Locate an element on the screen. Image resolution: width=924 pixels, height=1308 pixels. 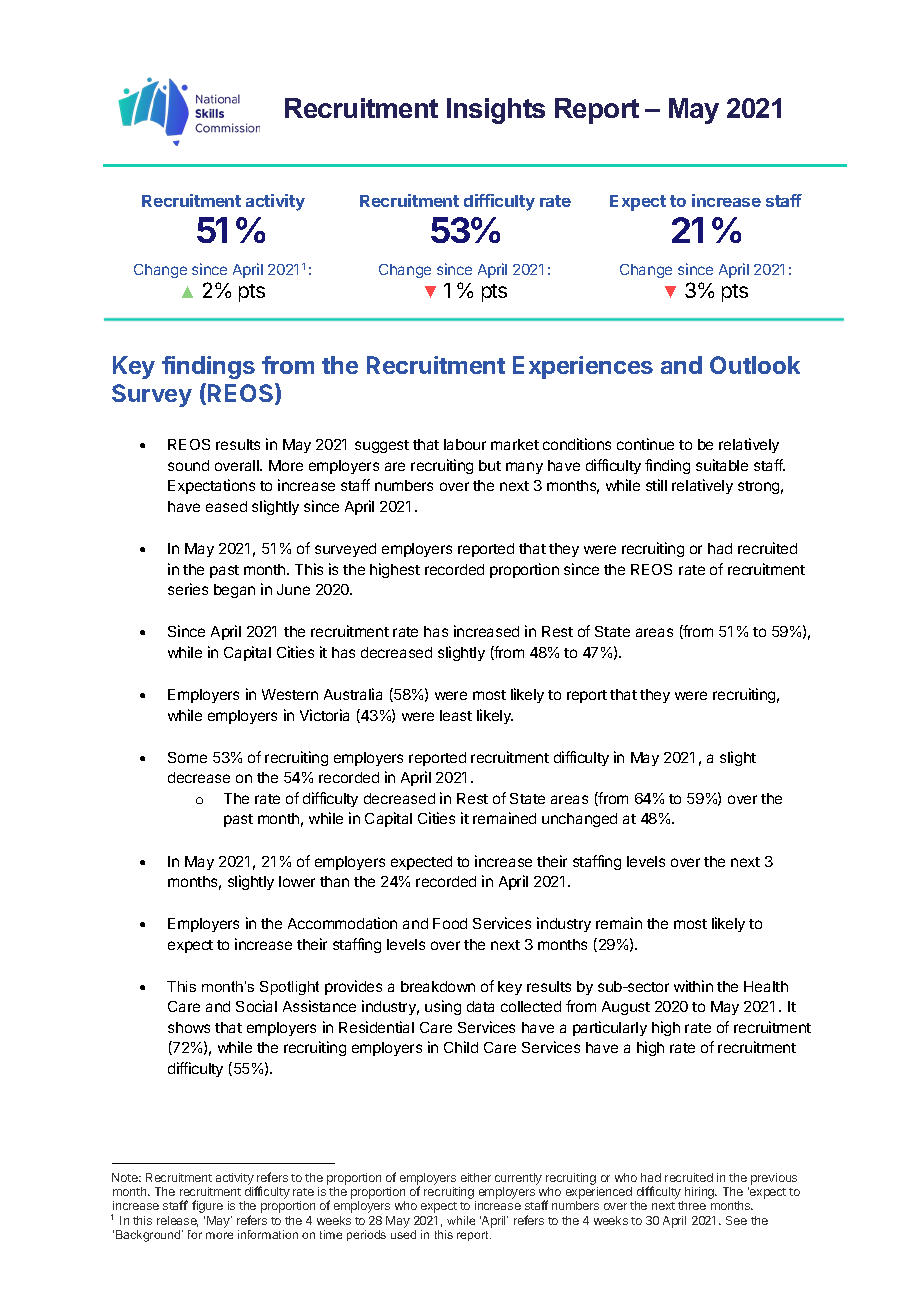
Outlook is located at coordinates (755, 365).
